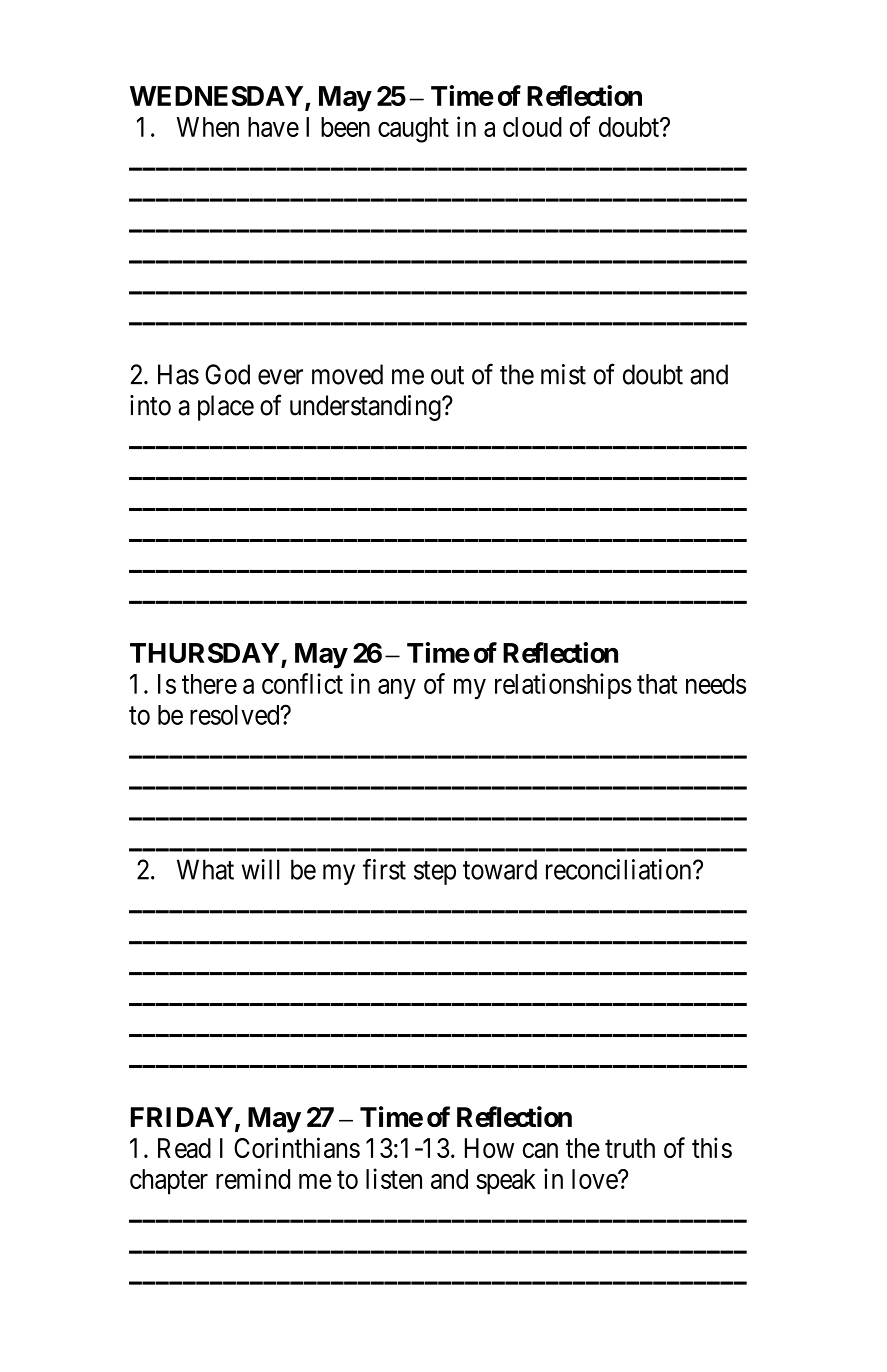 Image resolution: width=887 pixels, height=1372 pixels. I want to click on step, so click(435, 873).
